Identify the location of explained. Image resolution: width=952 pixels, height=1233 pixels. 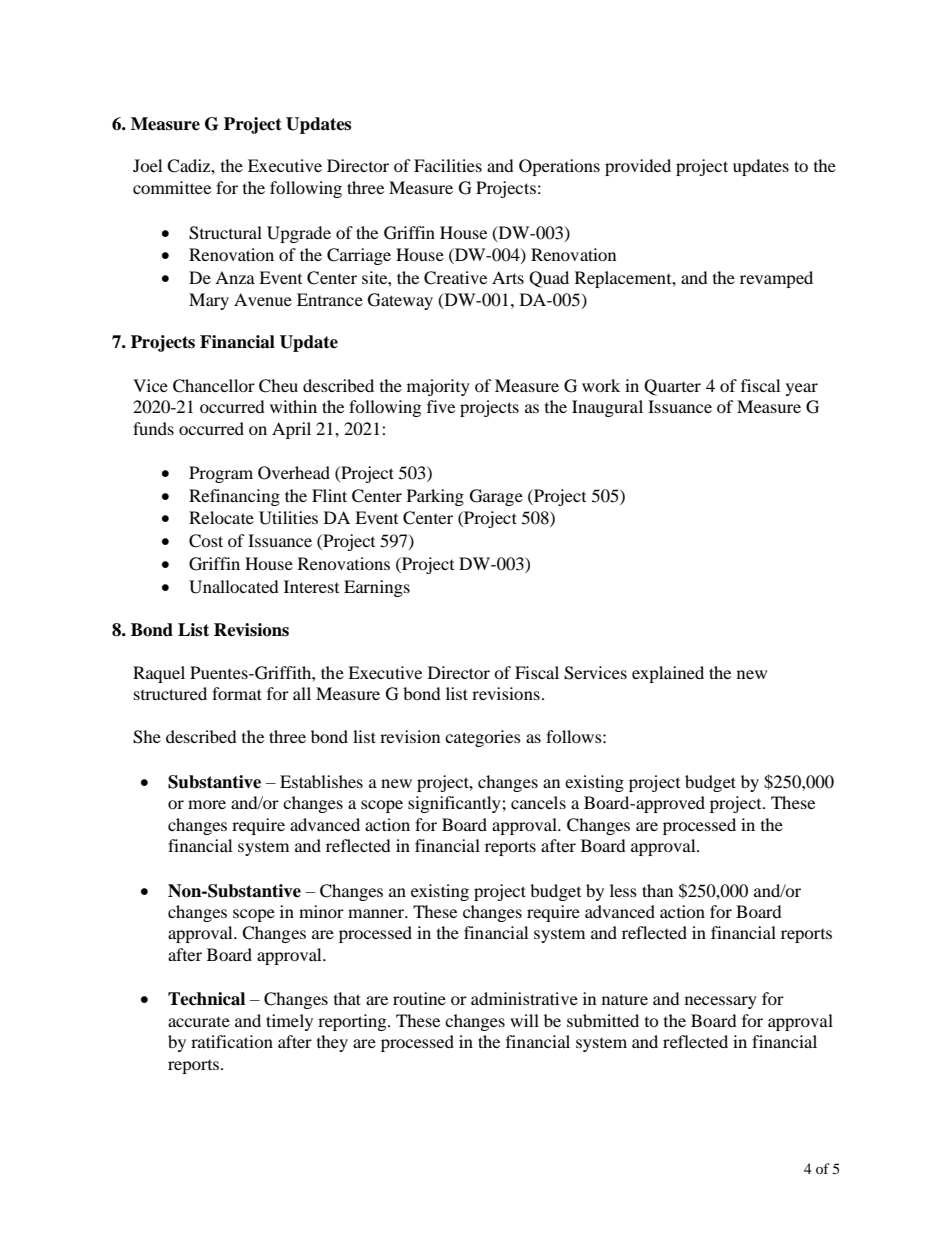
(668, 674).
